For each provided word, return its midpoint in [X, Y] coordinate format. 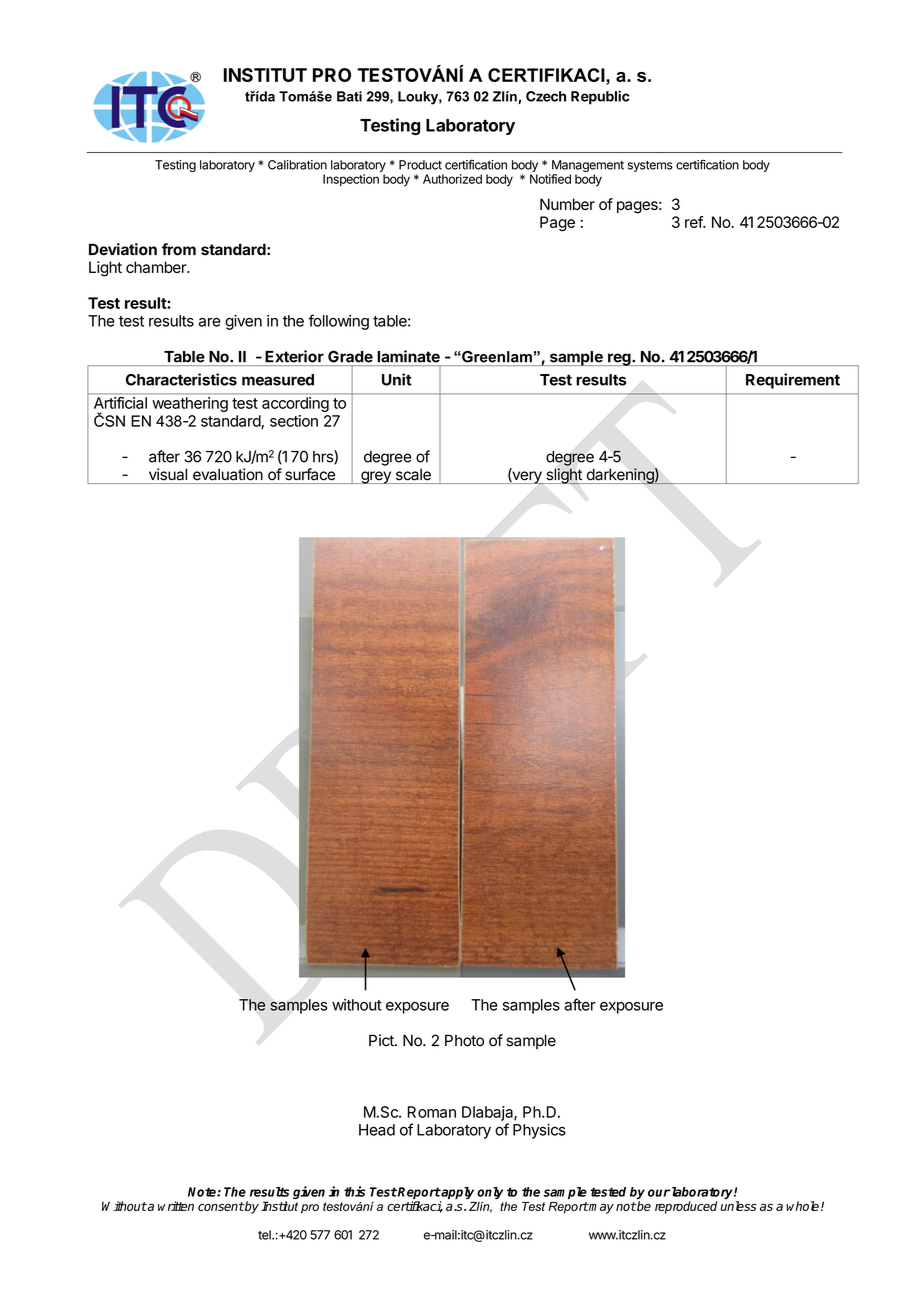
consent [221, 1206]
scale [413, 475]
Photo [464, 1040]
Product [420, 165]
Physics [539, 1131]
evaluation [228, 474]
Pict [382, 1040]
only [490, 1193]
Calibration [297, 165]
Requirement [793, 381]
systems [650, 166]
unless [738, 1206]
